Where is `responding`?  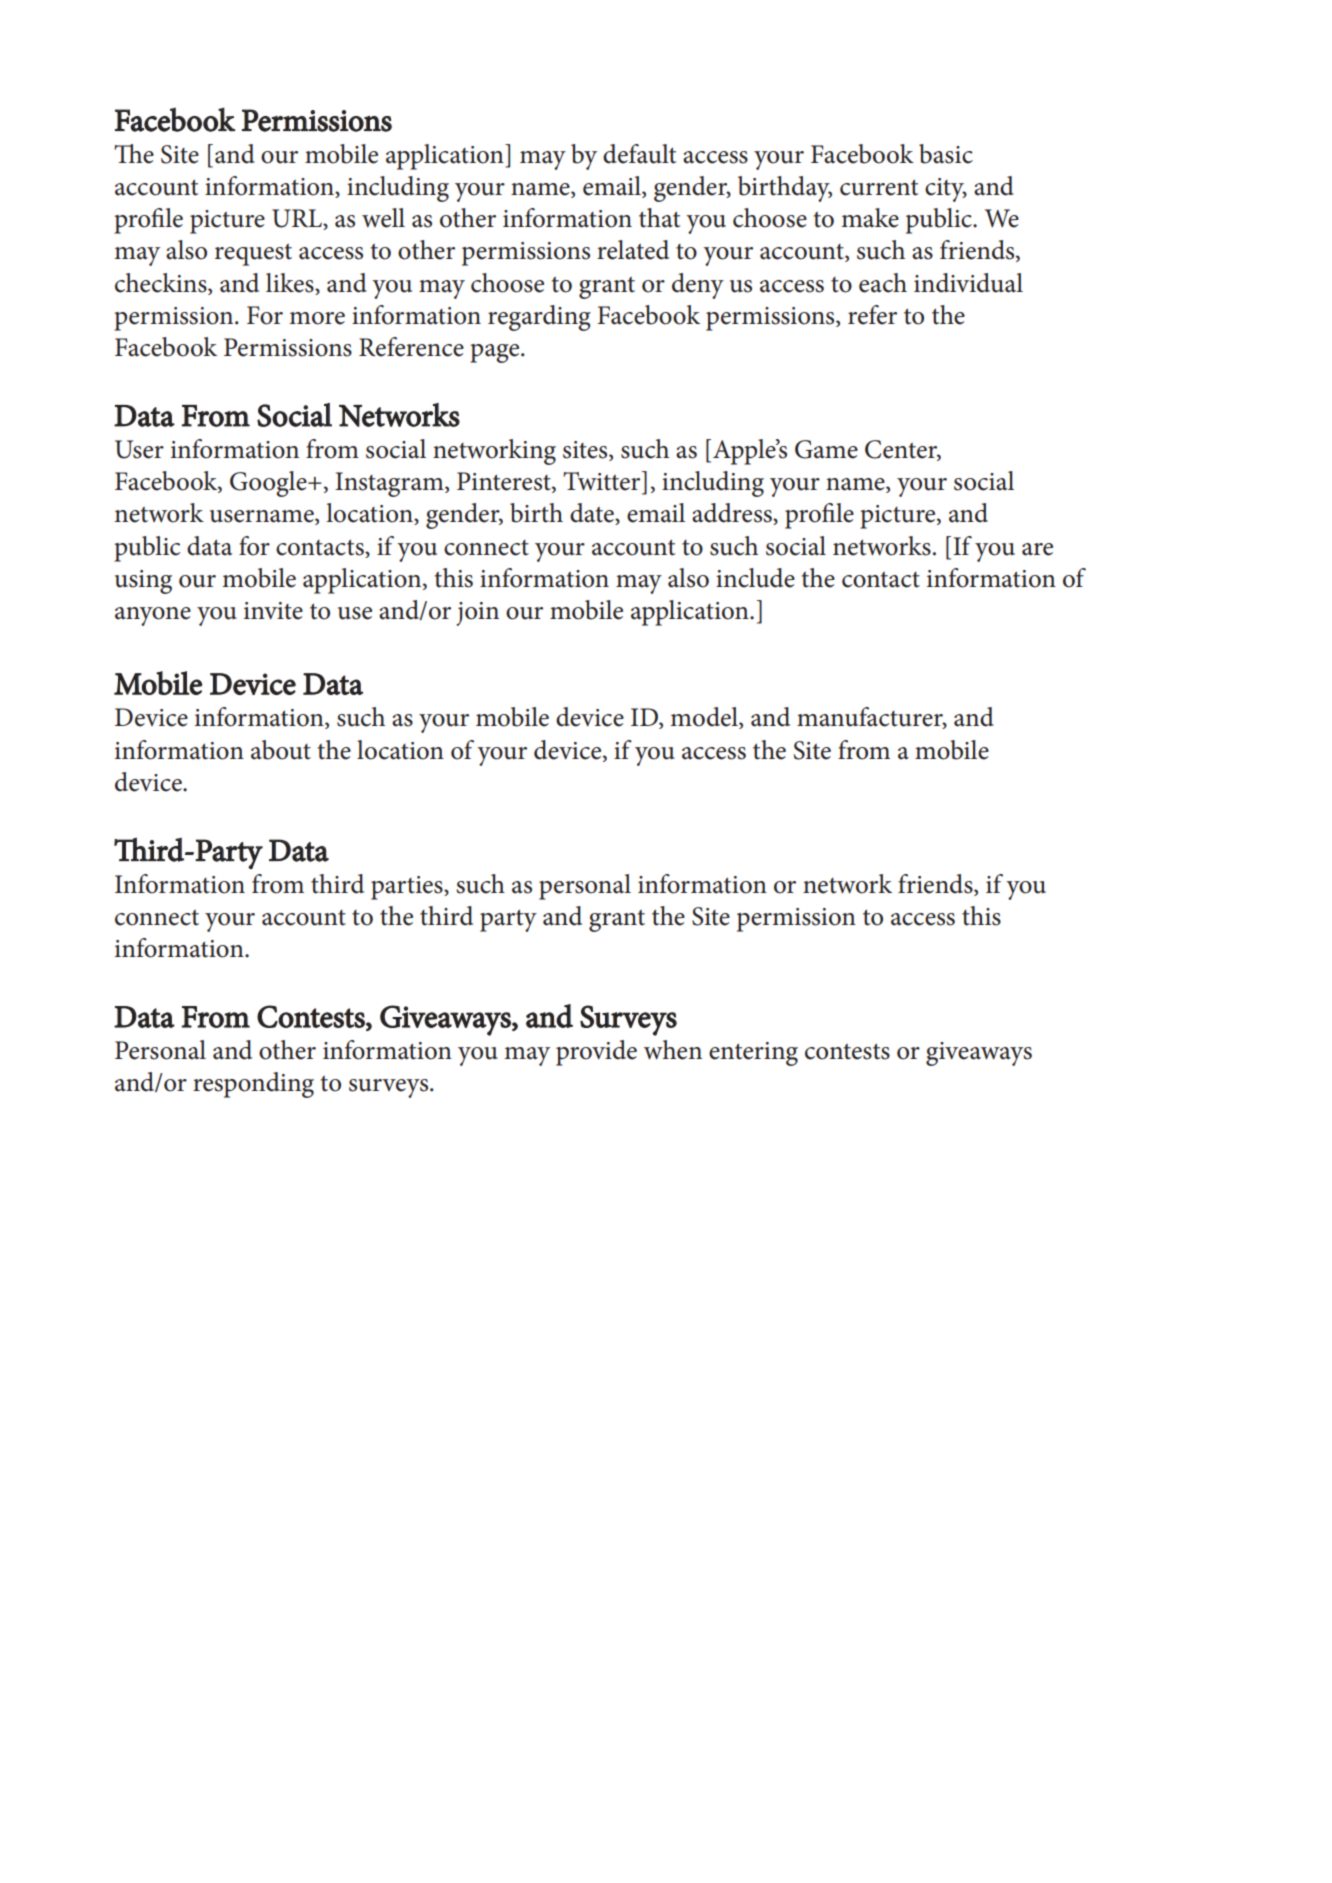
responding is located at coordinates (253, 1085).
